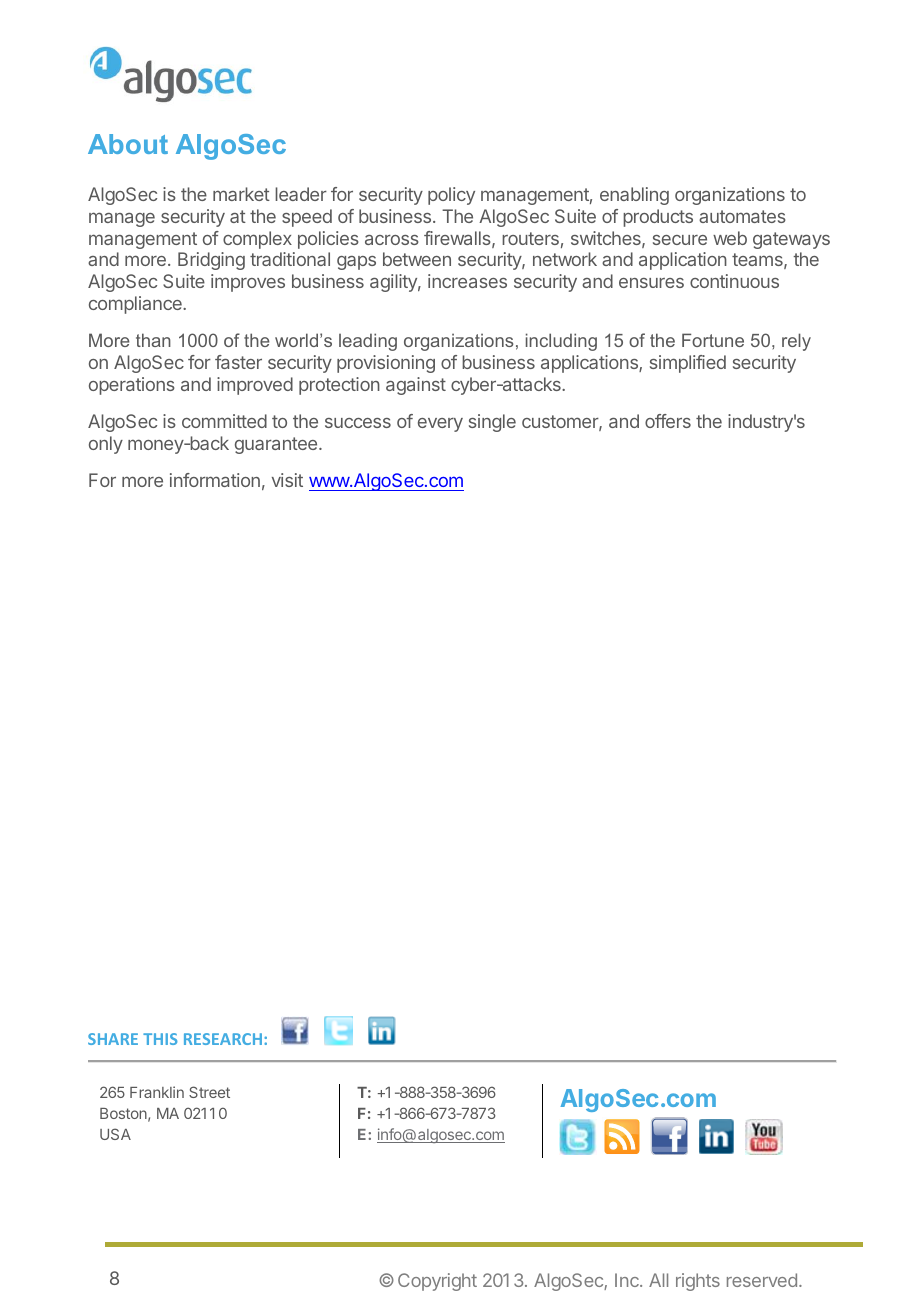  What do you see at coordinates (451, 196) in the screenshot?
I see `policy` at bounding box center [451, 196].
